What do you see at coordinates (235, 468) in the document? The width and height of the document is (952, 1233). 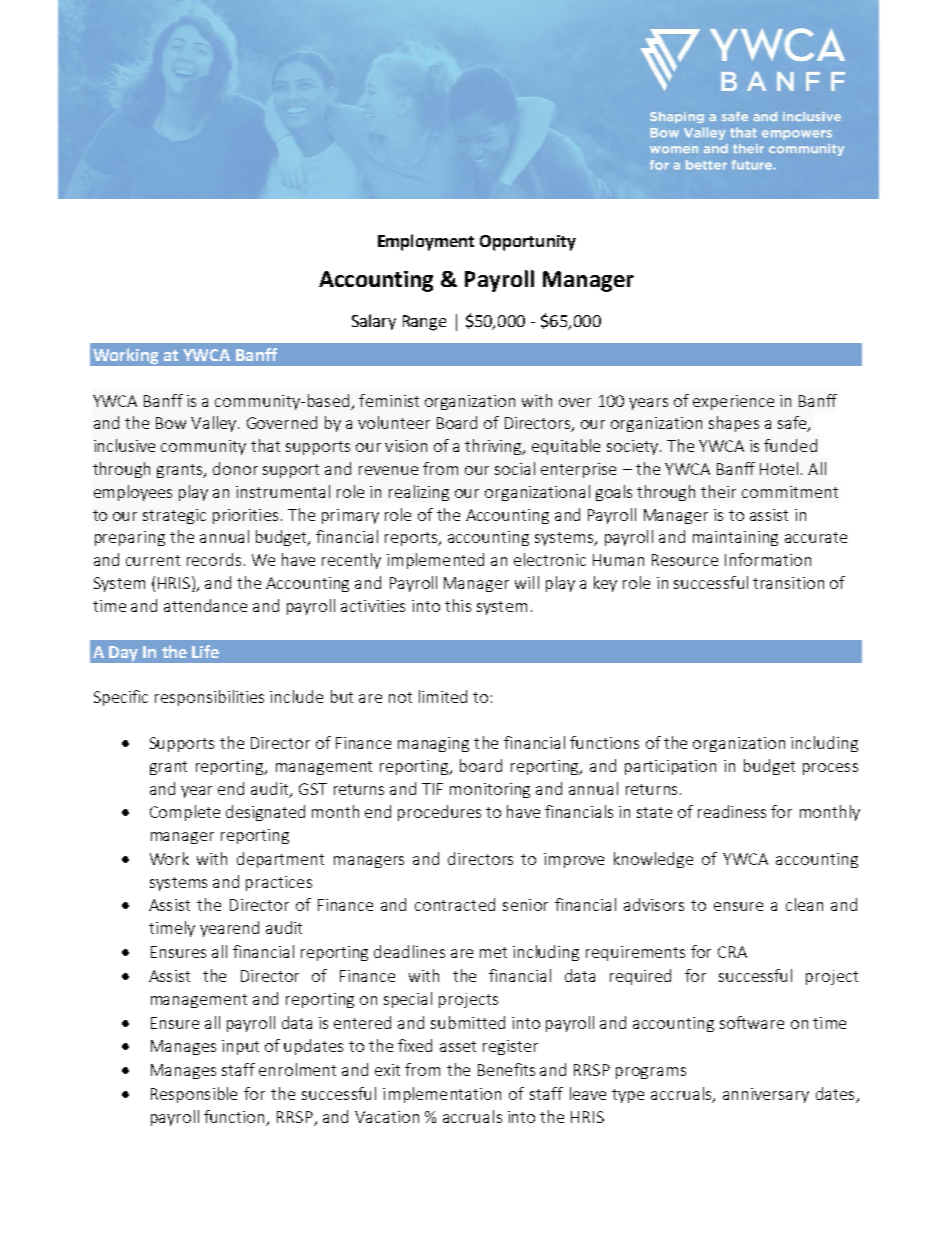 I see `donor` at bounding box center [235, 468].
